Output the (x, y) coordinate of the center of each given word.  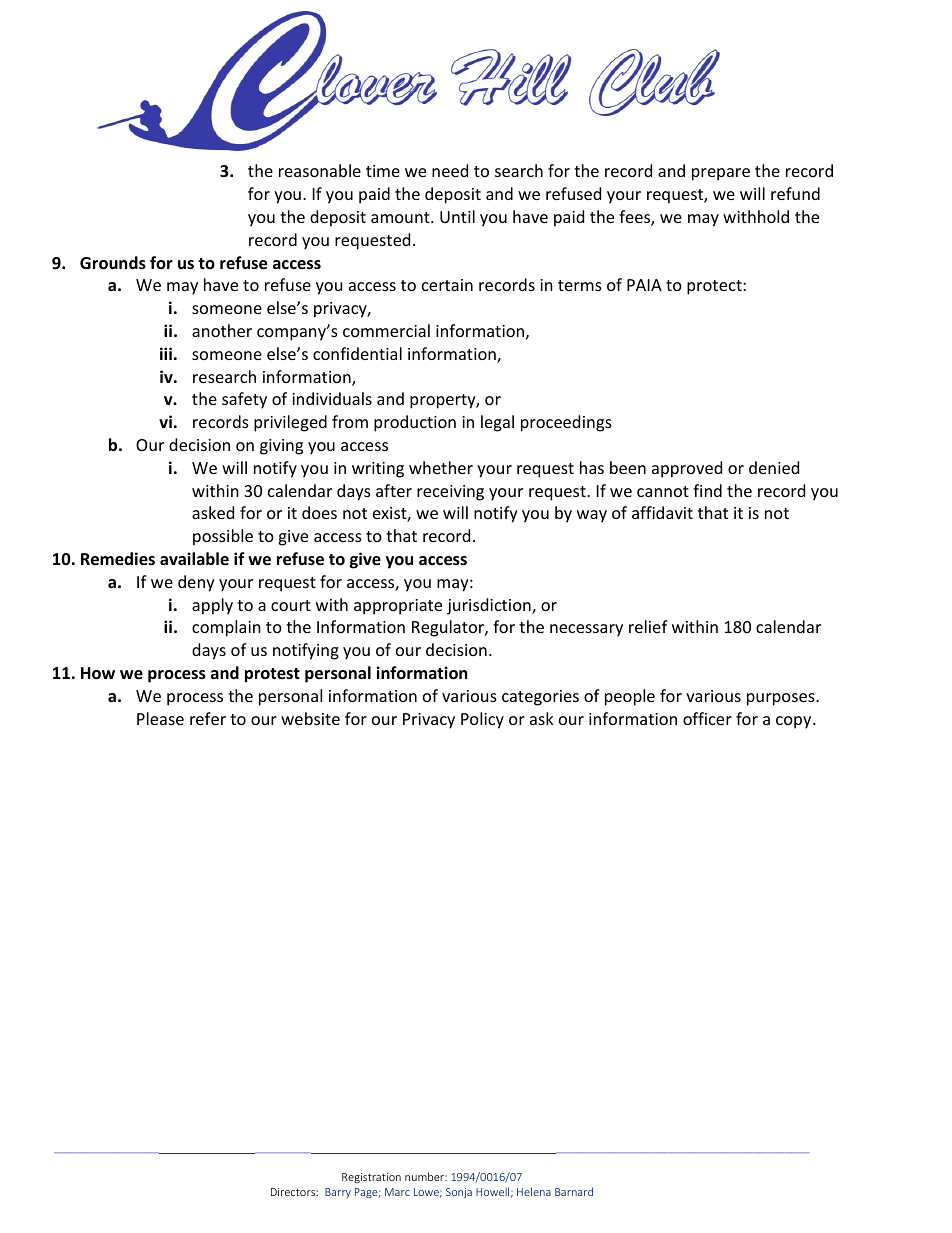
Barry (338, 1193)
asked (213, 512)
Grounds (113, 263)
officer (707, 718)
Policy (482, 720)
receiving (450, 493)
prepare (721, 174)
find (707, 490)
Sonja (459, 1193)
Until (457, 216)
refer (208, 718)
